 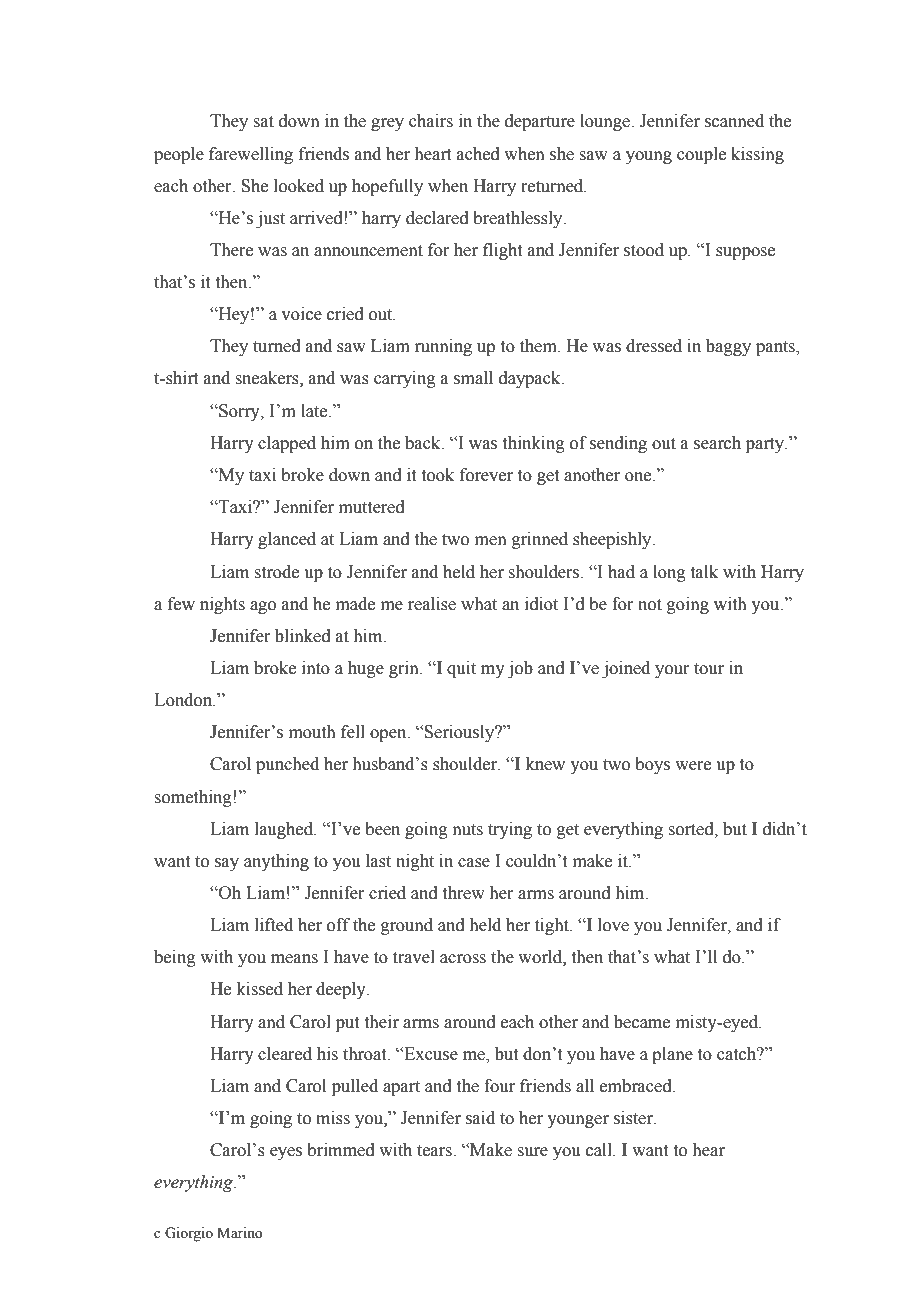 What do you see at coordinates (701, 155) in the screenshot?
I see `couple` at bounding box center [701, 155].
